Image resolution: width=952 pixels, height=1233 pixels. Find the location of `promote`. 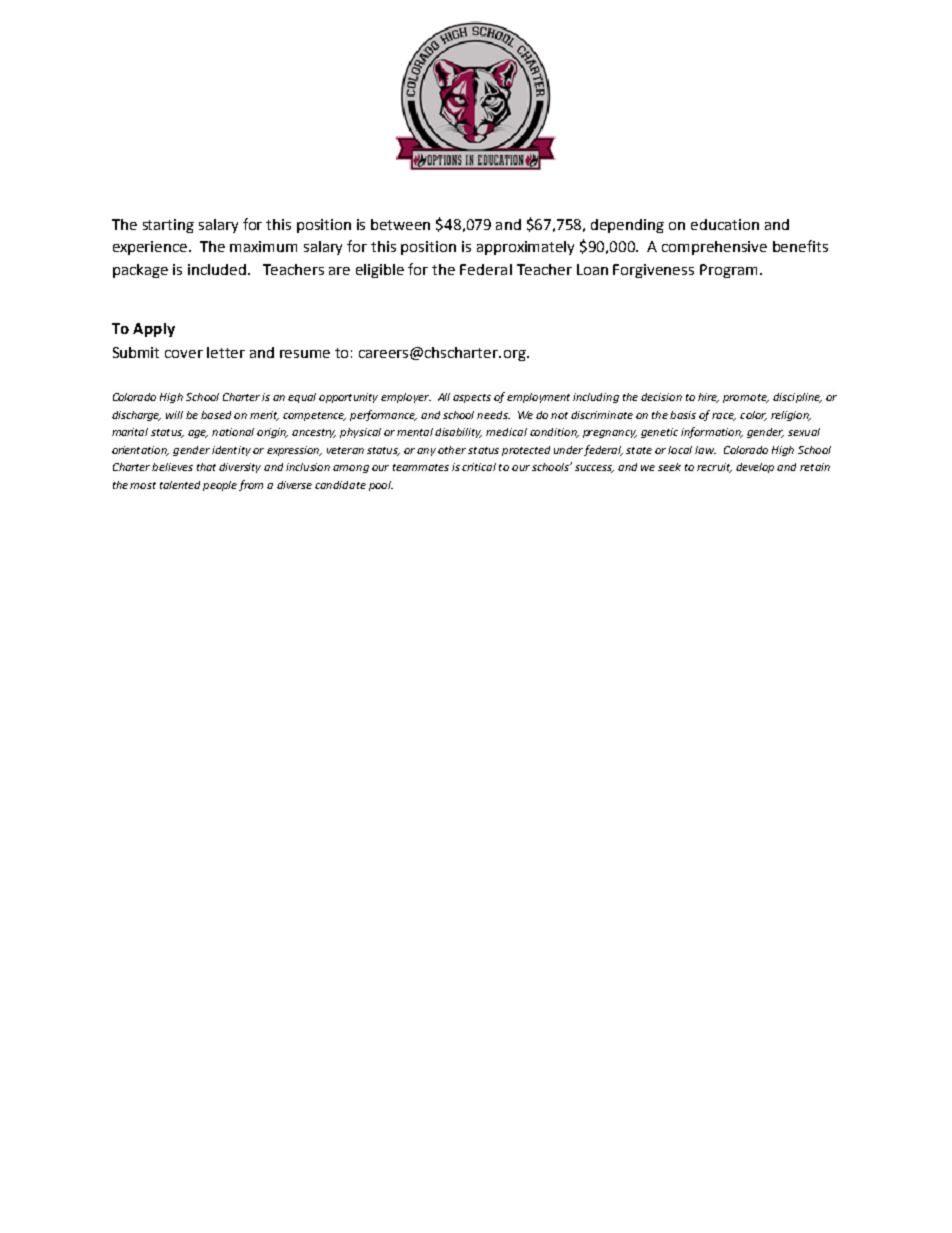

promote is located at coordinates (746, 398).
